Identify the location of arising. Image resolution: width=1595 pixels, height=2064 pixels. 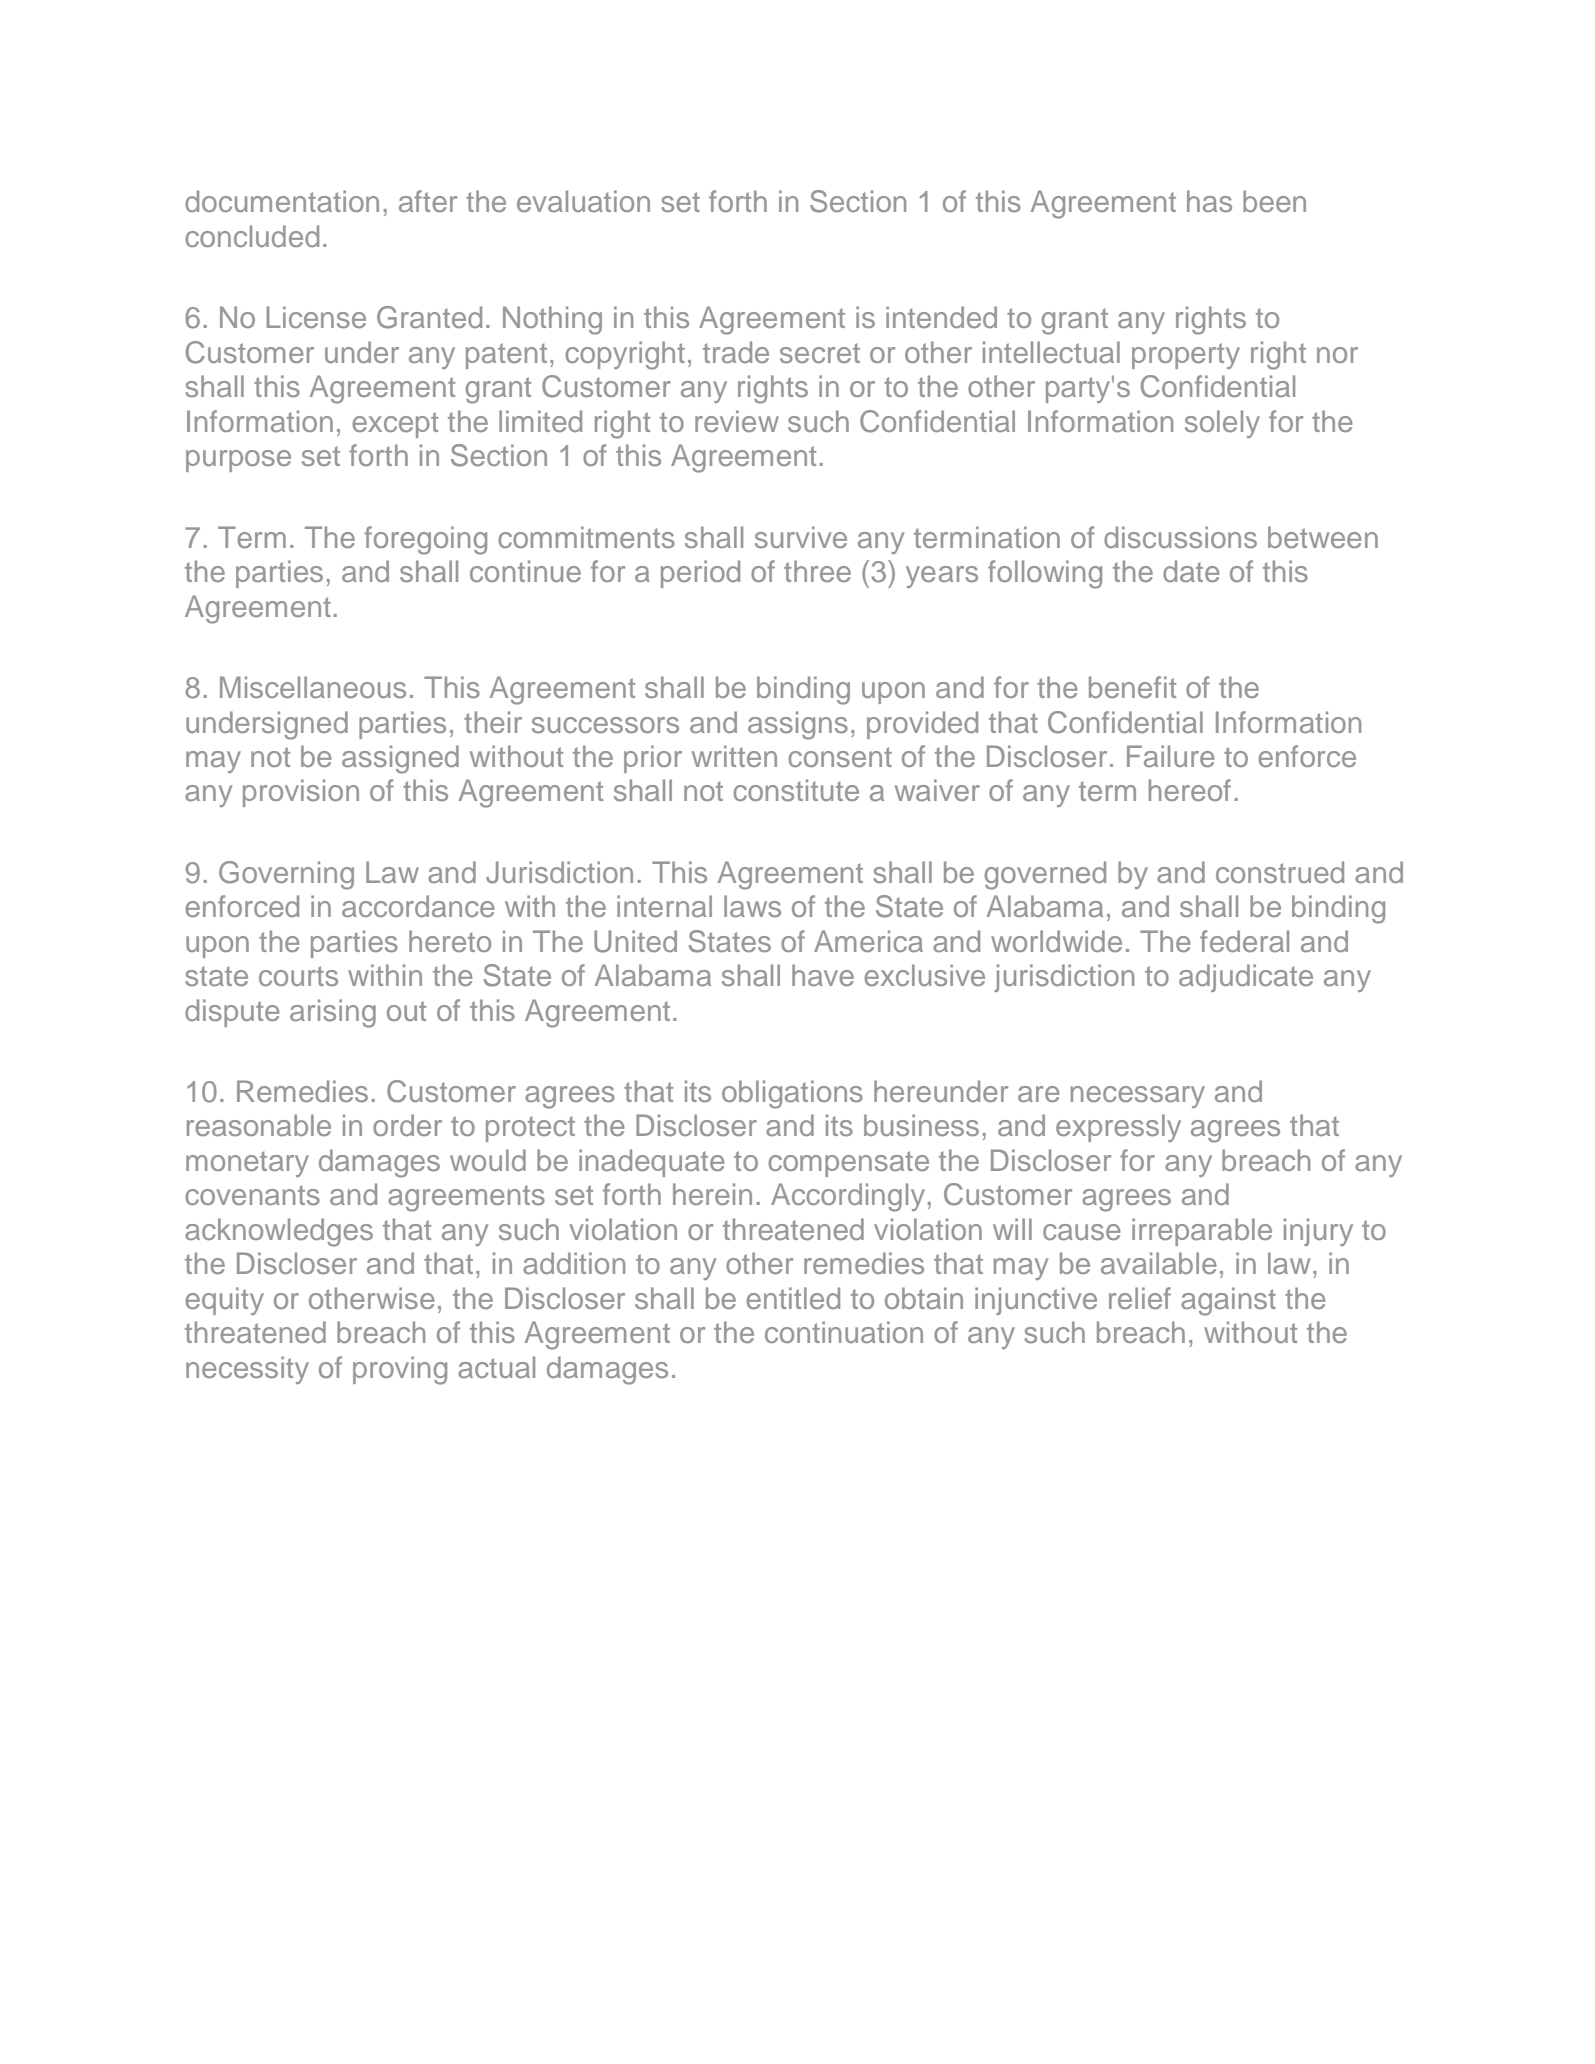
(333, 1013).
